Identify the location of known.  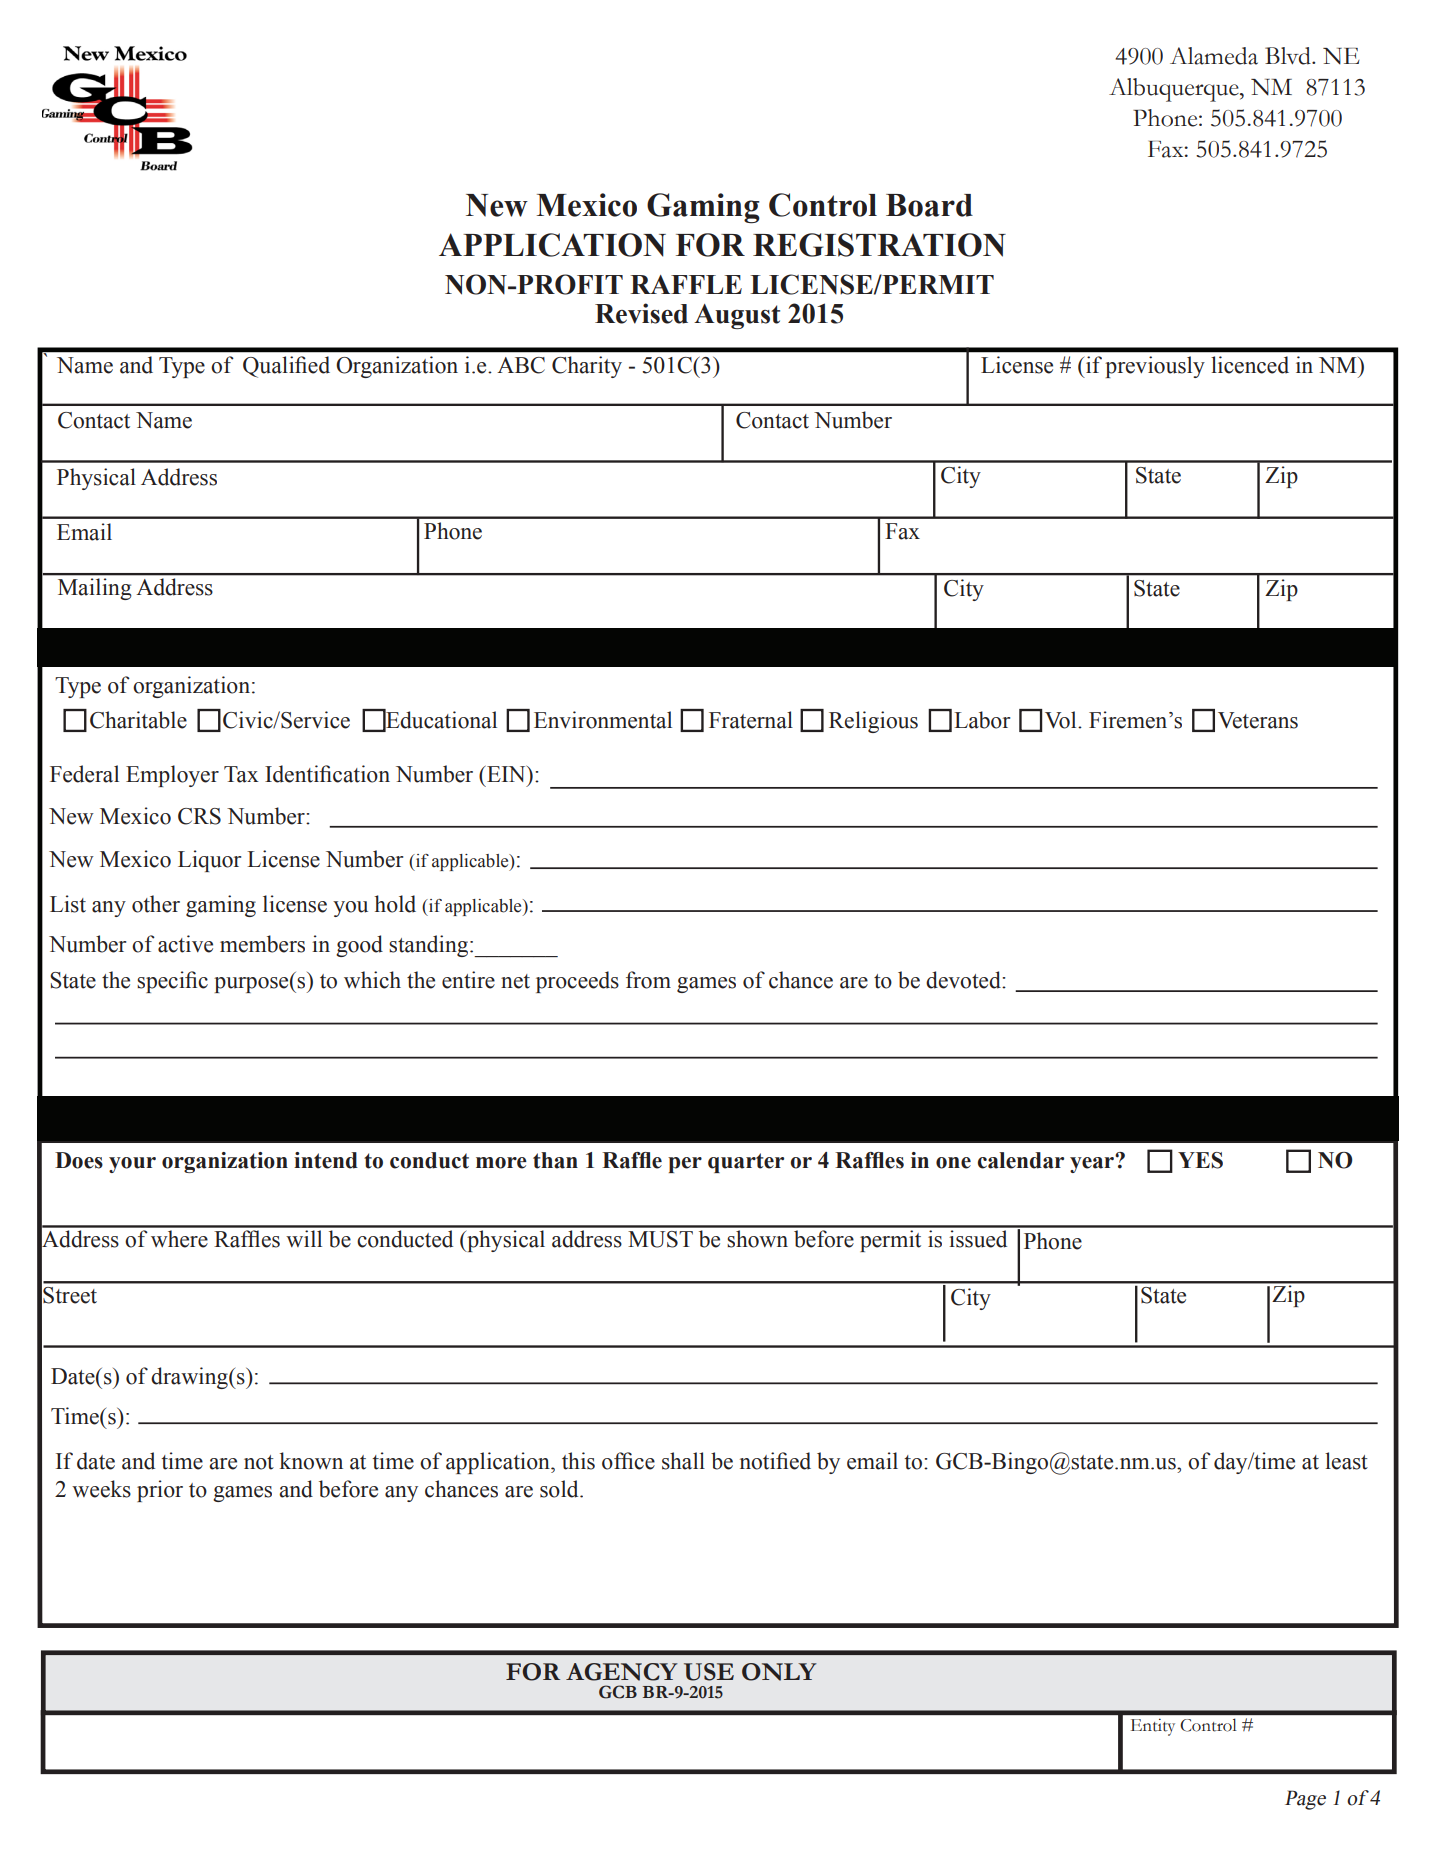
(311, 1461).
